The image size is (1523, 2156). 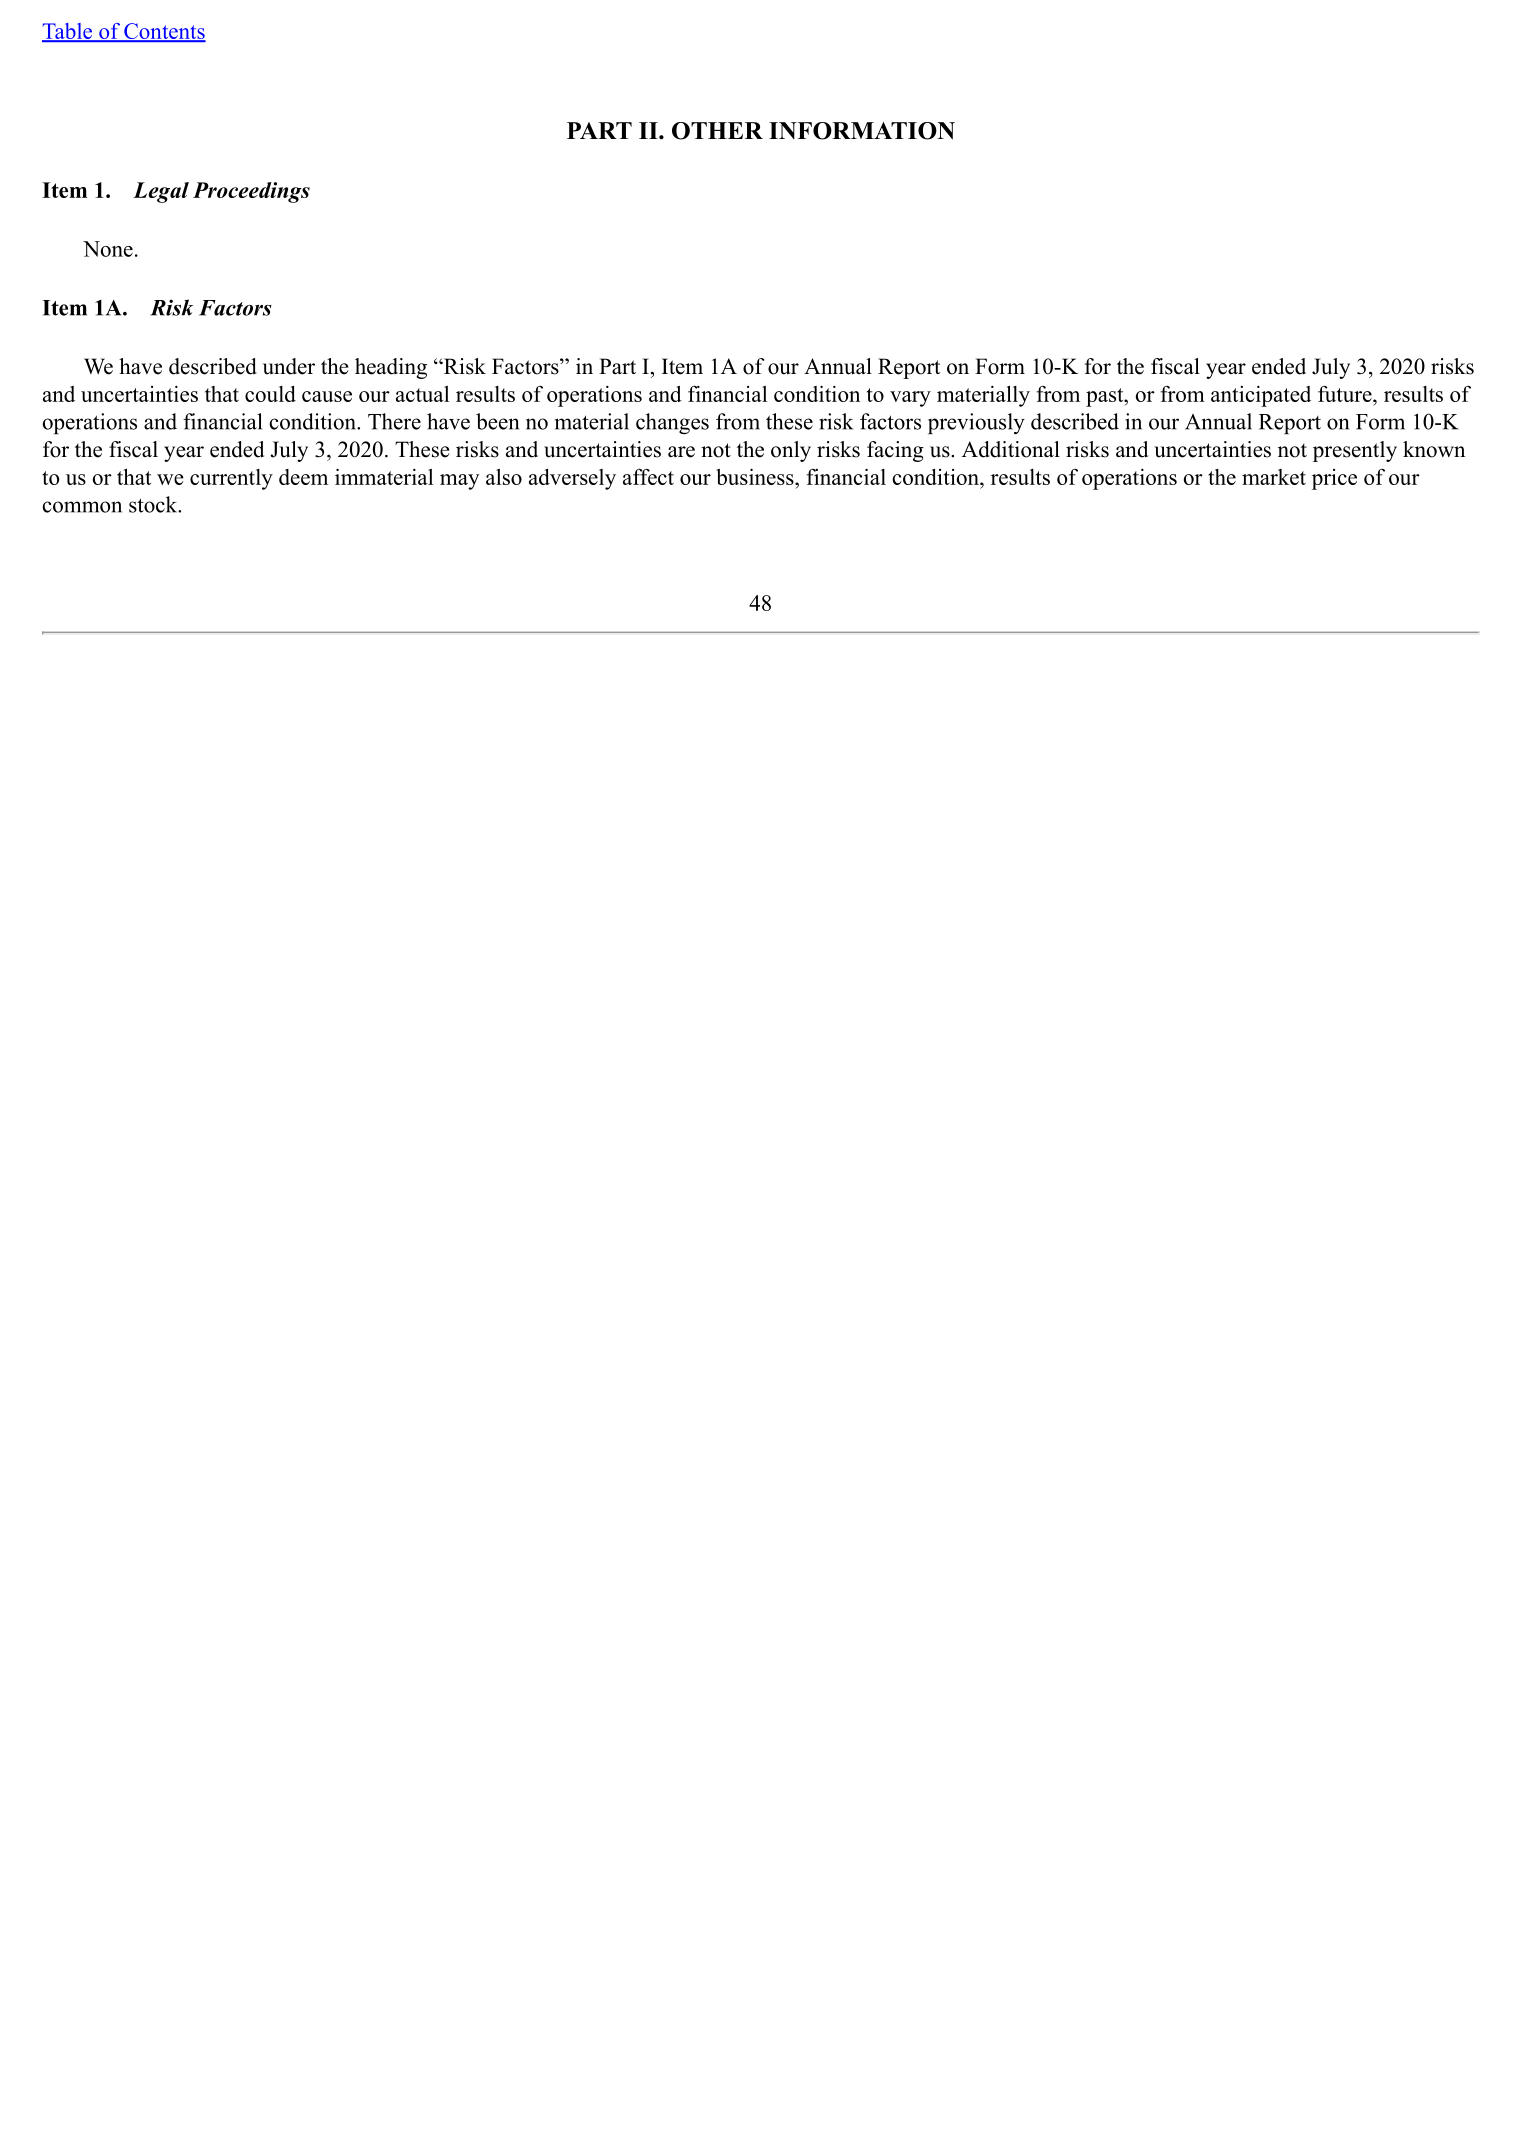 I want to click on OTHER, so click(x=717, y=131).
